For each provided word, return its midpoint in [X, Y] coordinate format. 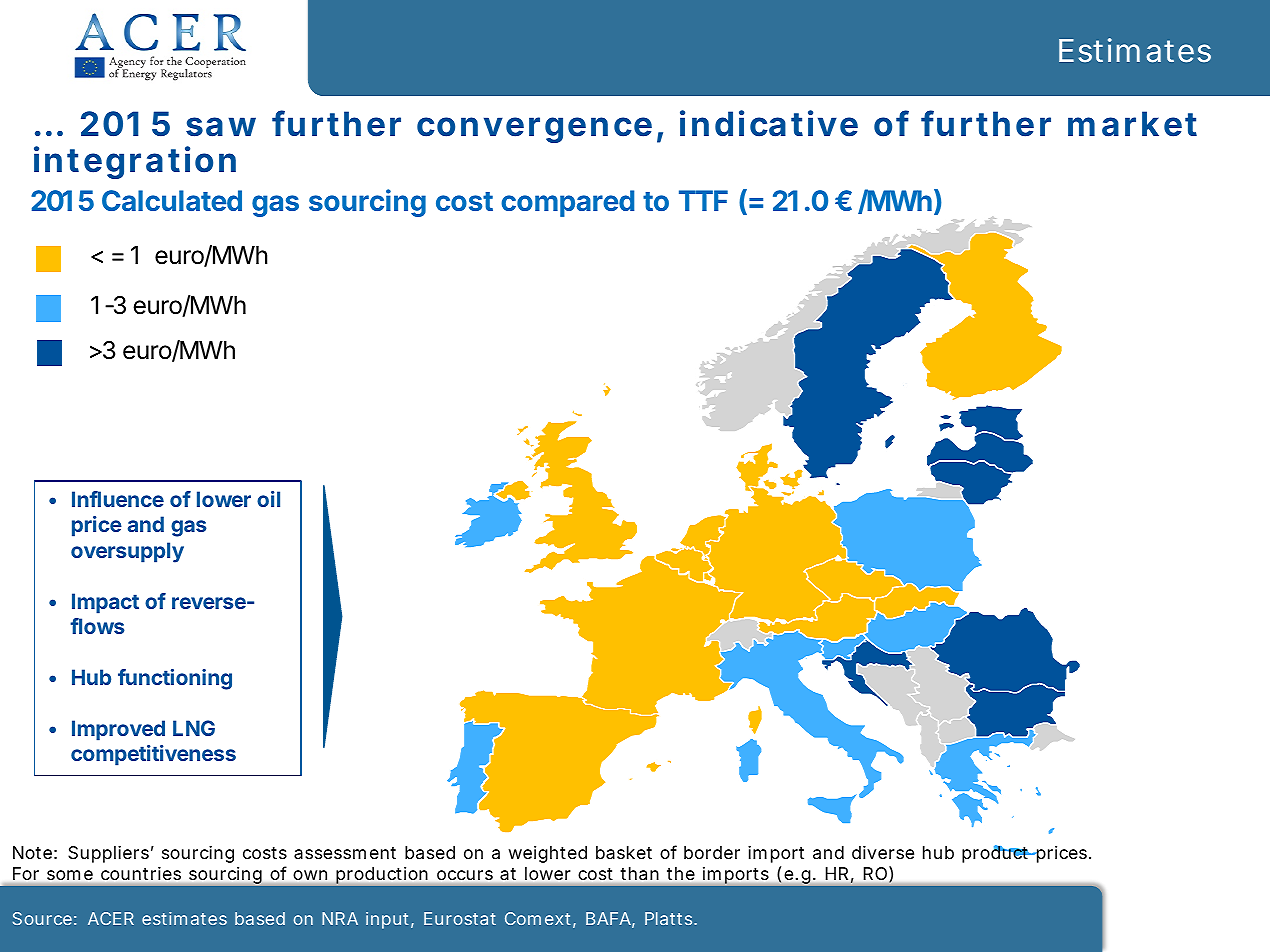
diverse [883, 852]
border [712, 852]
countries [141, 873]
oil [268, 499]
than [640, 873]
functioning [175, 679]
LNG [194, 728]
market [1132, 124]
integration [135, 162]
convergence [534, 130]
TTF [703, 200]
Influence [118, 499]
